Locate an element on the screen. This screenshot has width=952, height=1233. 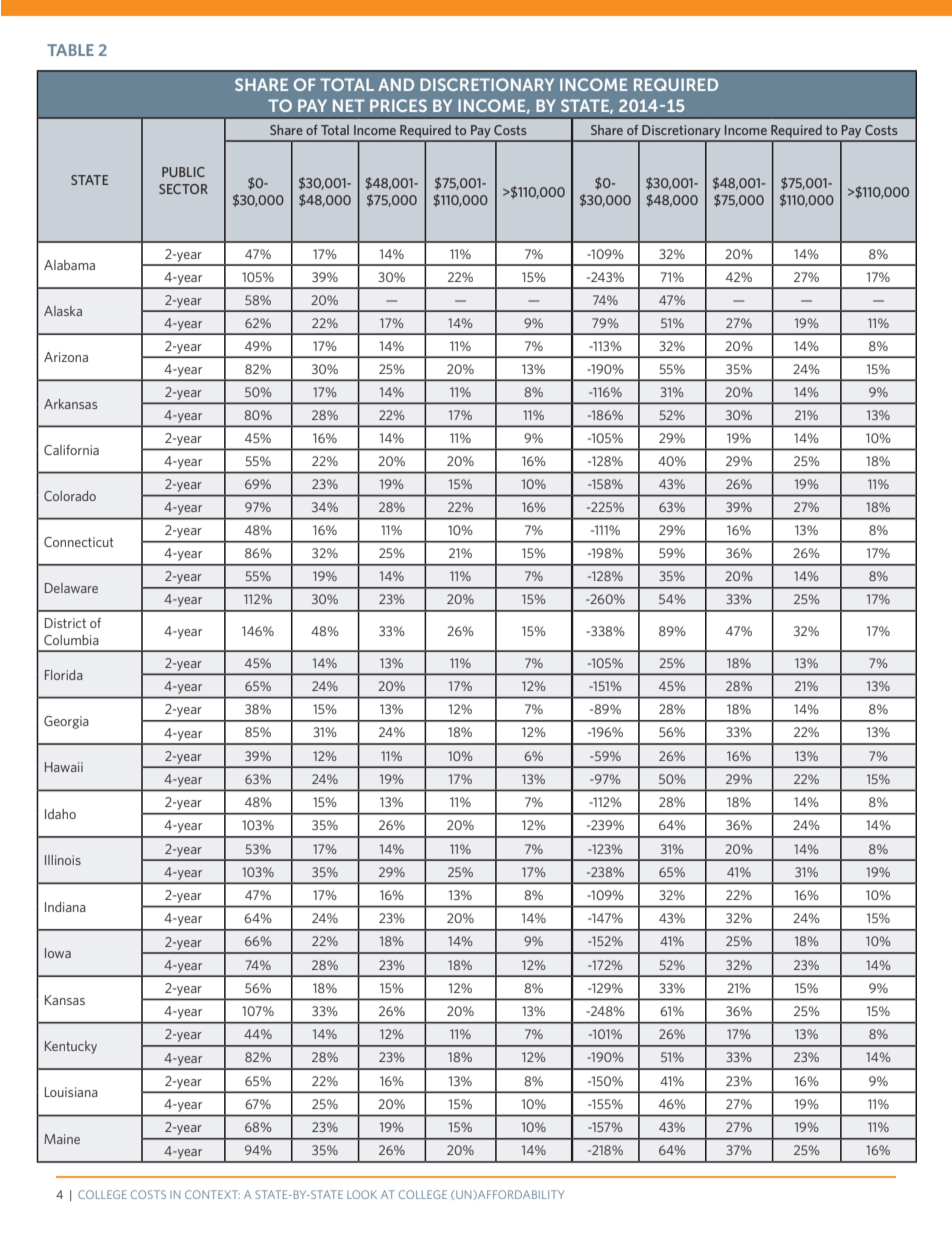
Maine is located at coordinates (62, 1139).
